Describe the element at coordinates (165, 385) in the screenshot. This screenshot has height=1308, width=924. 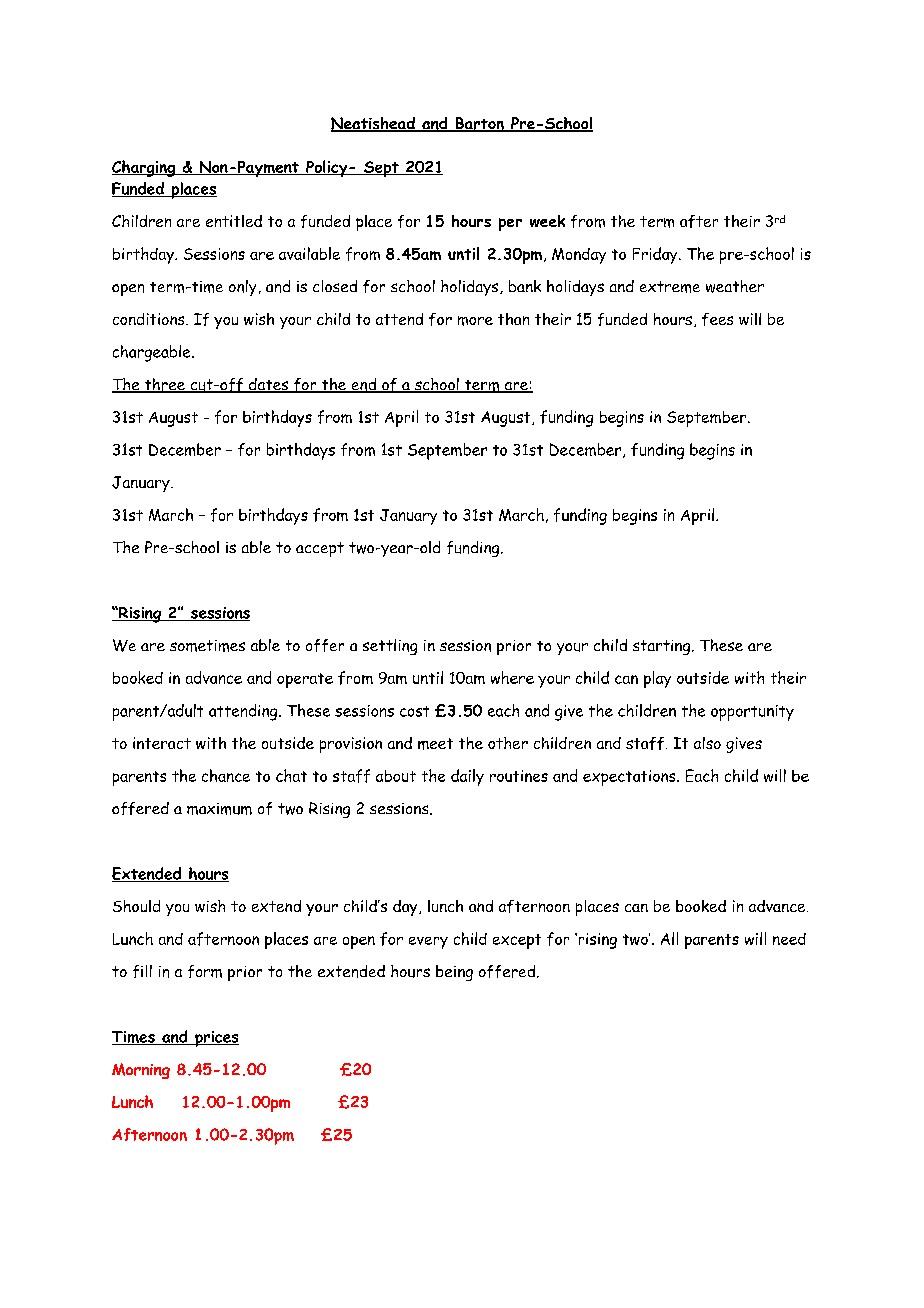
I see `three` at that location.
